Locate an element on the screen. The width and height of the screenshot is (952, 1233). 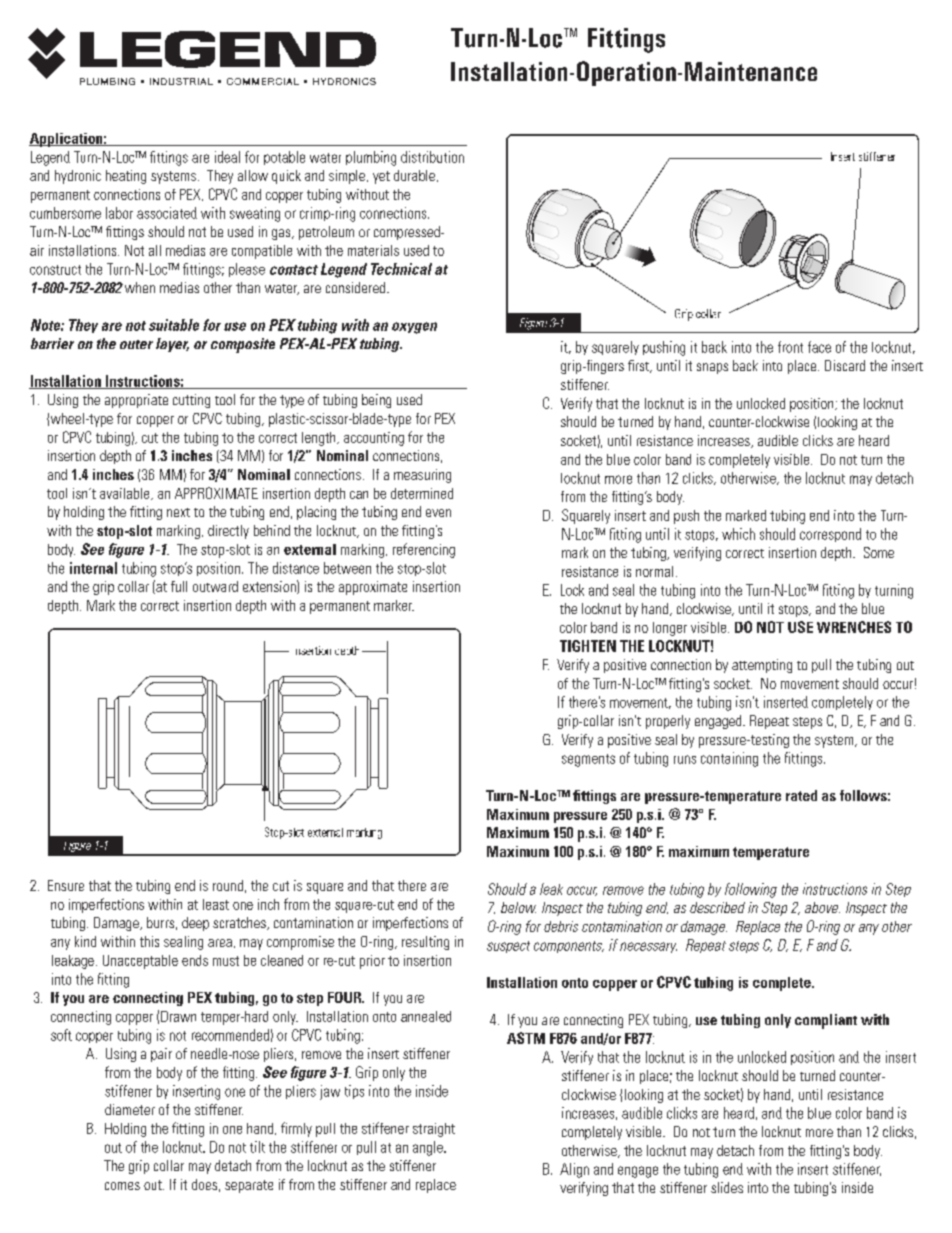
front is located at coordinates (790, 347).
